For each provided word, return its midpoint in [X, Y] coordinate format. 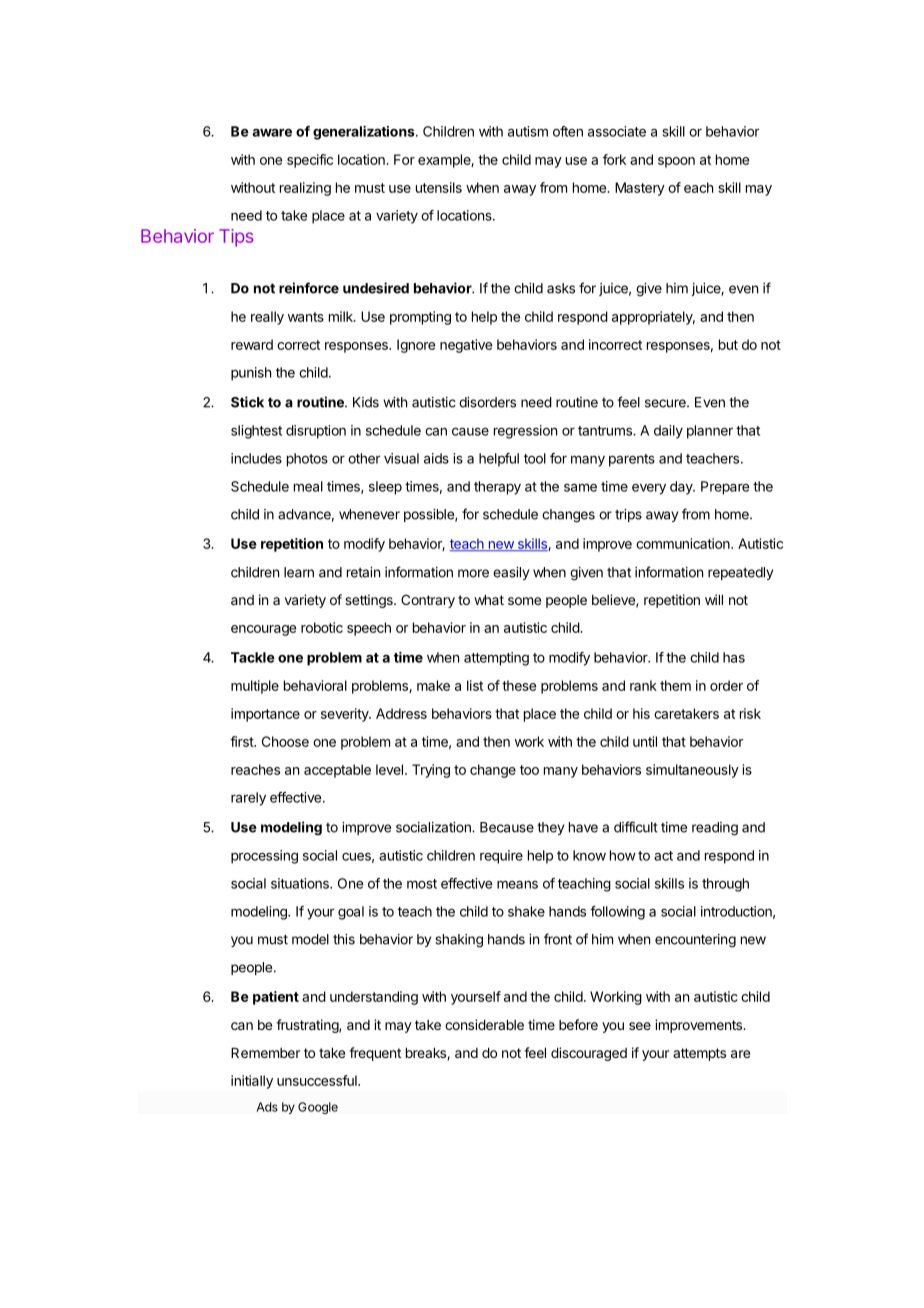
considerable [484, 1024]
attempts [699, 1054]
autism [528, 131]
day [682, 488]
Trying [431, 771]
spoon [676, 162]
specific [310, 161]
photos [307, 460]
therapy [497, 488]
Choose [285, 741]
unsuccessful [318, 1080]
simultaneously [692, 771]
